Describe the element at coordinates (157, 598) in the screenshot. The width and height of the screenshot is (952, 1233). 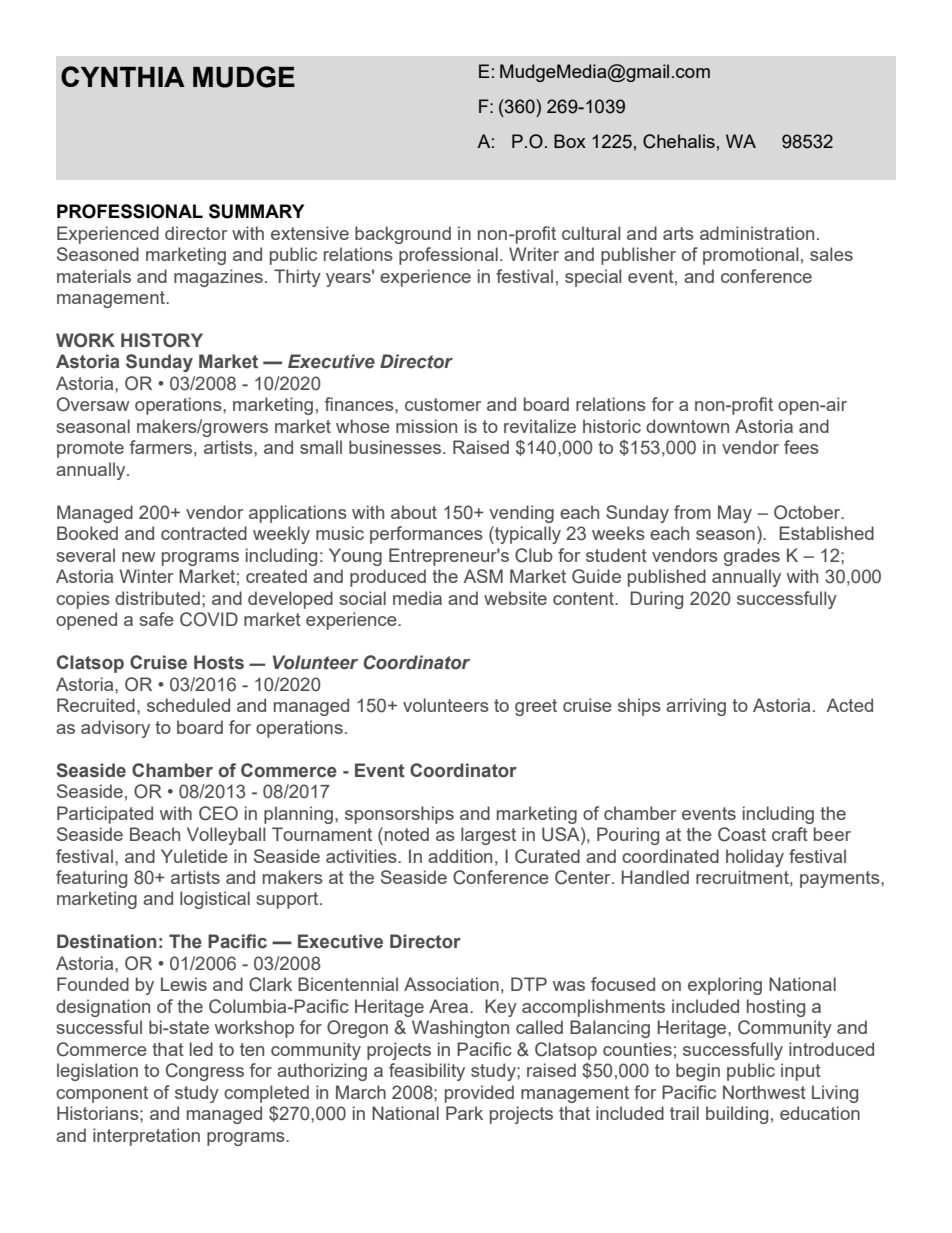
I see `distributed` at that location.
